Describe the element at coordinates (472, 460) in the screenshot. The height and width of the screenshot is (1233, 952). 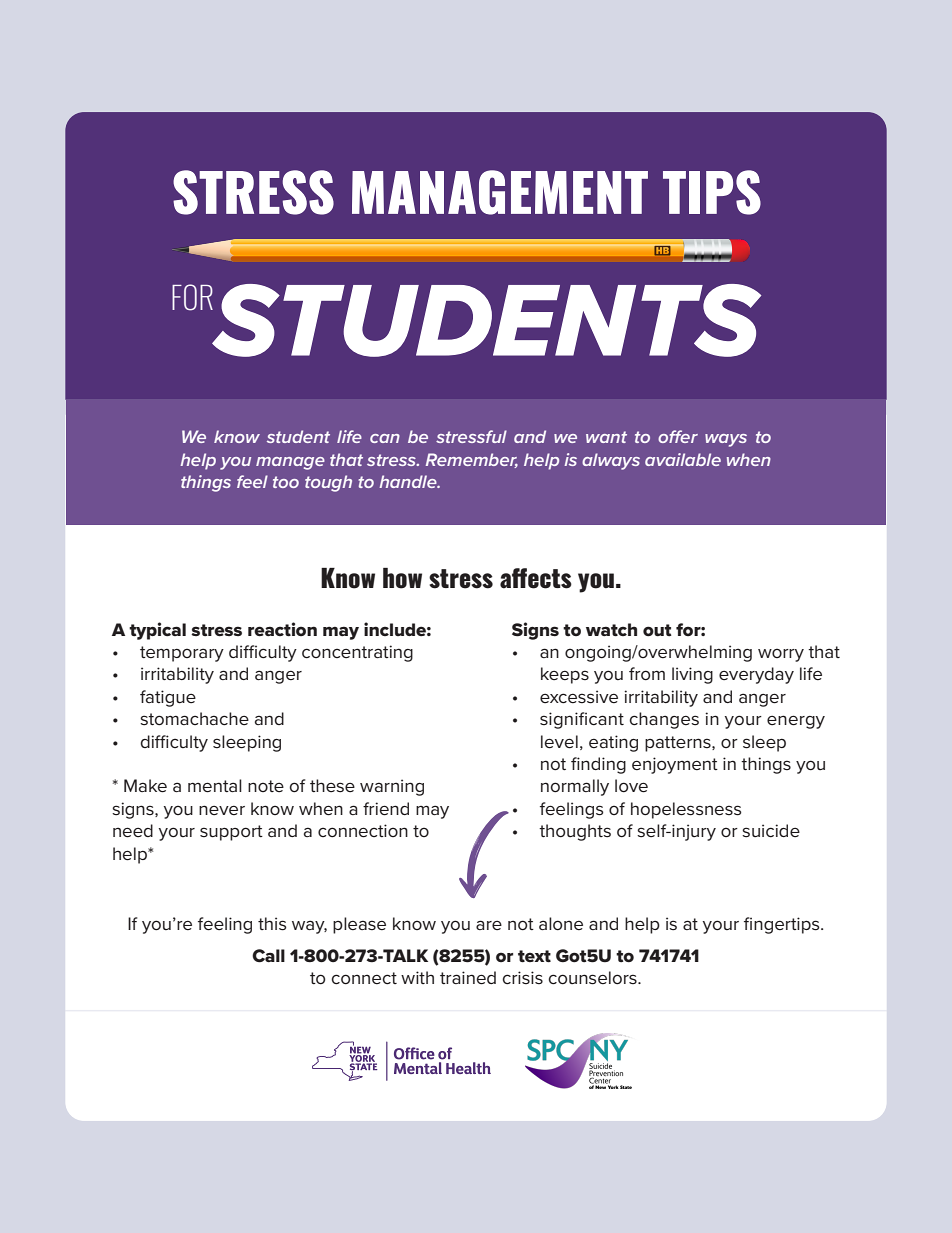
I see `Remember` at that location.
